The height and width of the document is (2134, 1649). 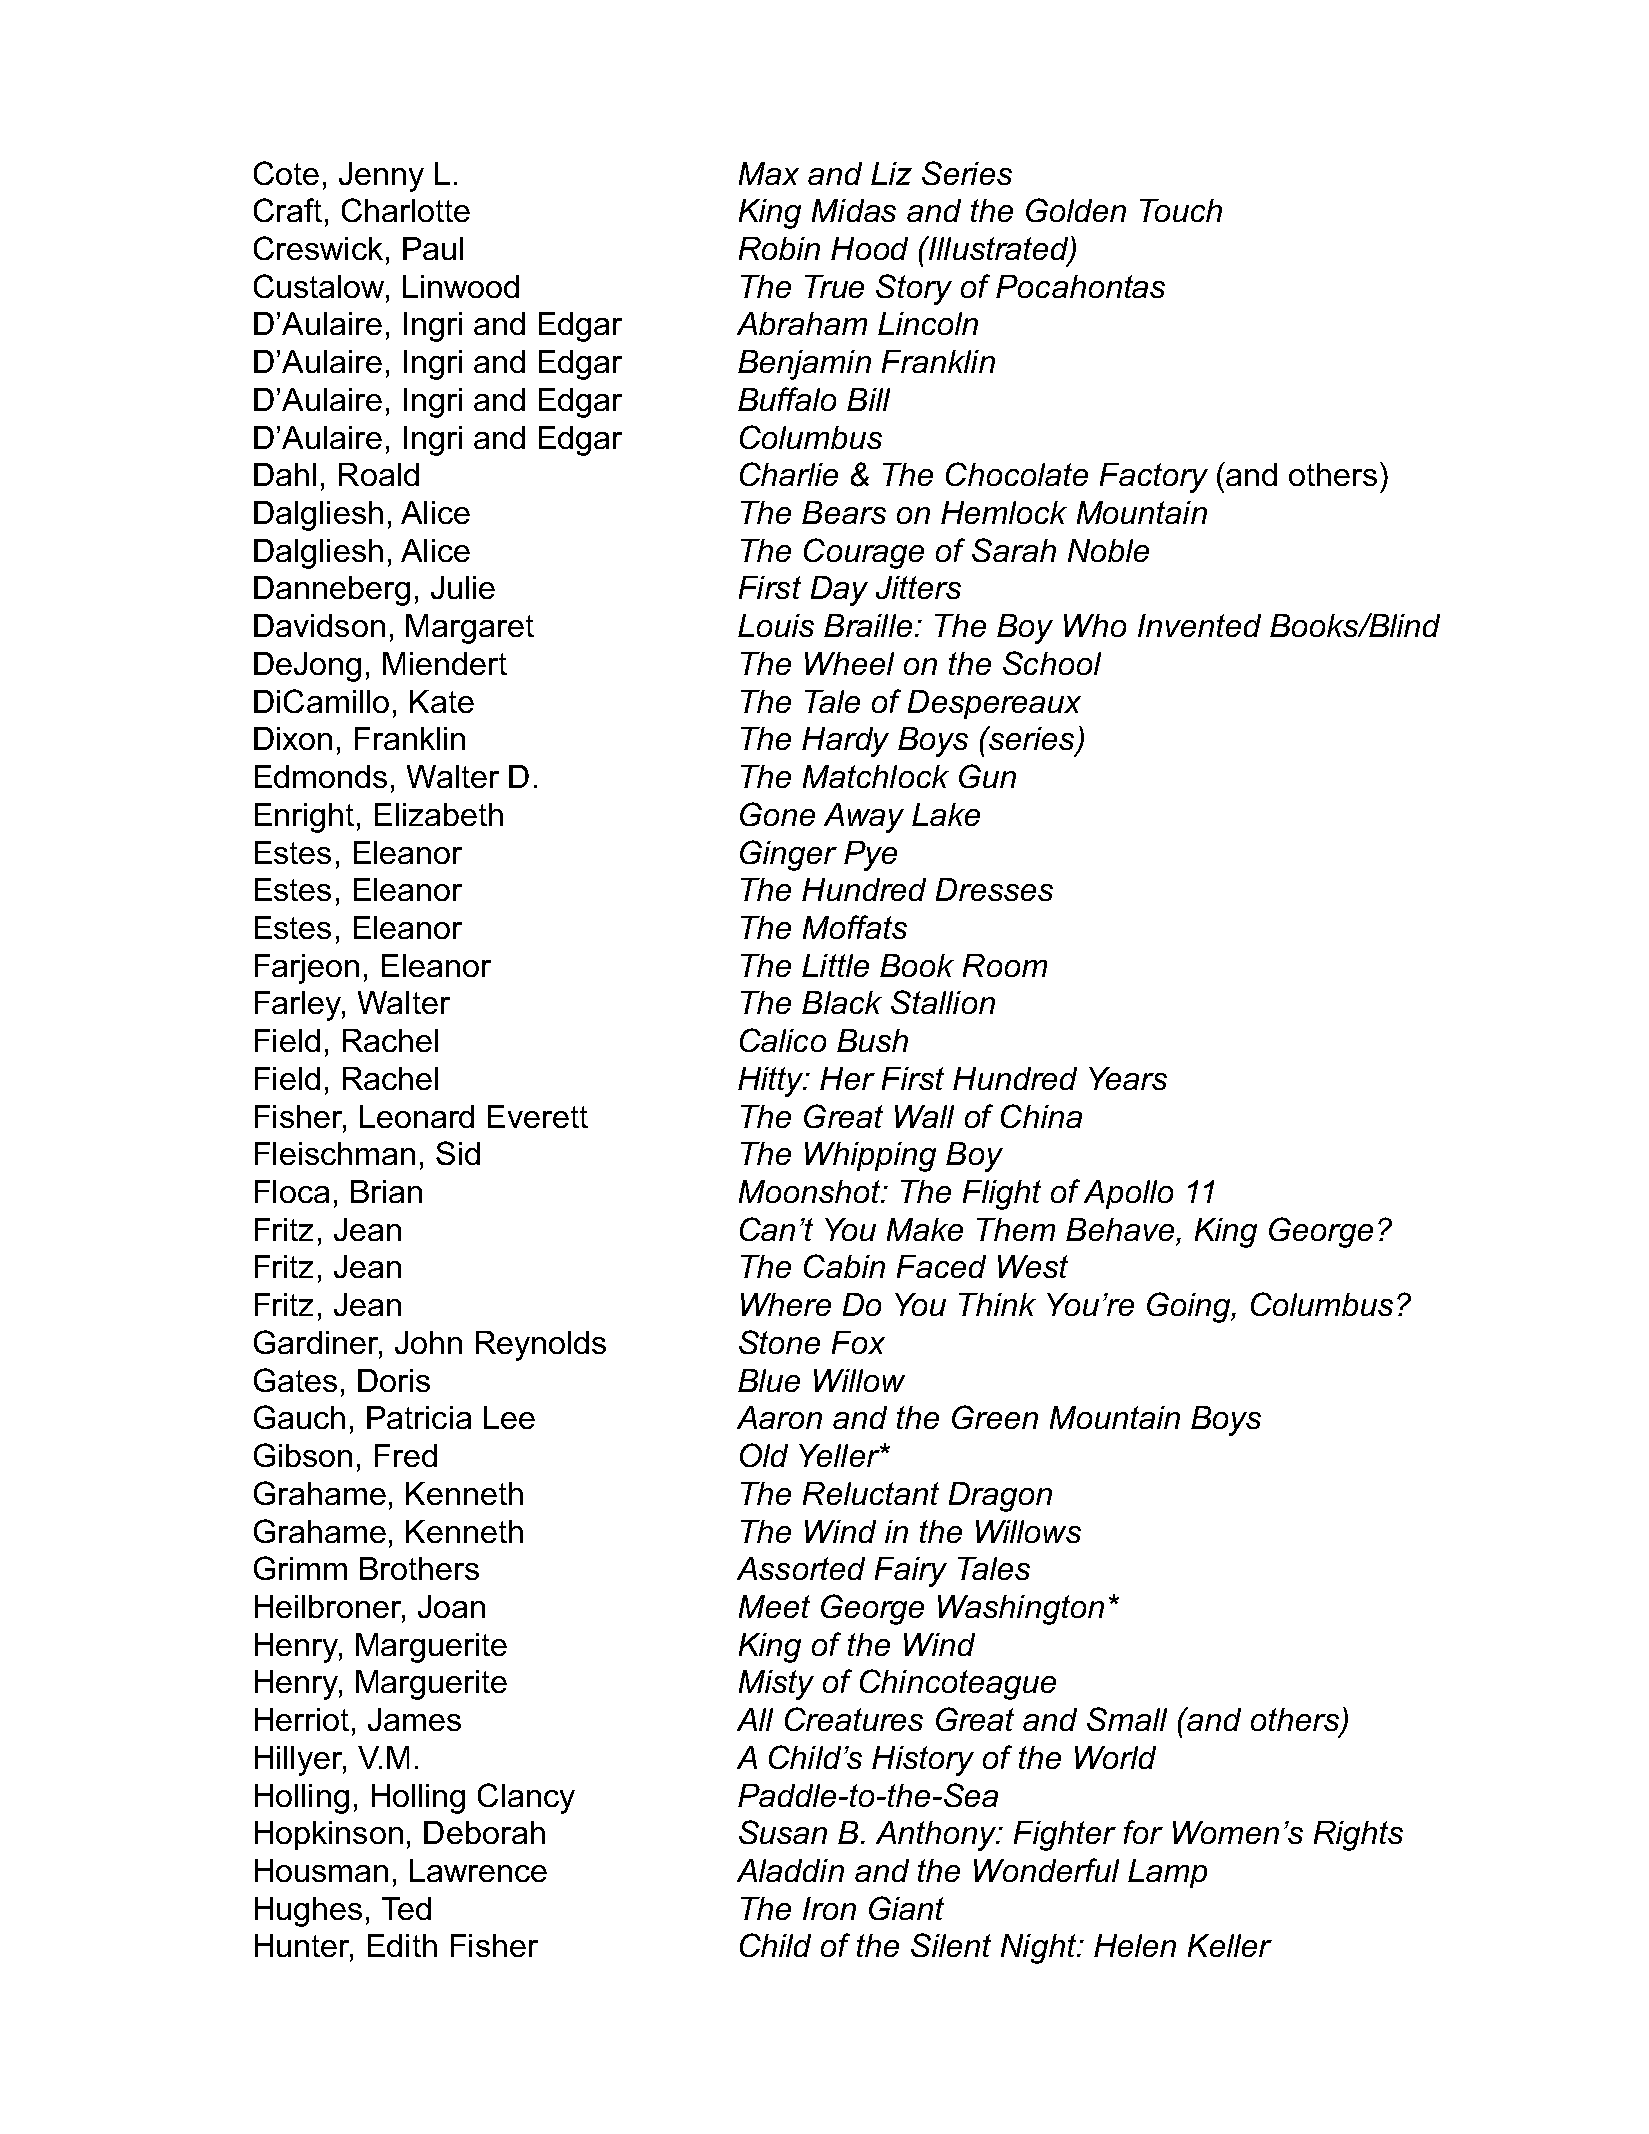 What do you see at coordinates (858, 1342) in the document?
I see `Fox` at bounding box center [858, 1342].
